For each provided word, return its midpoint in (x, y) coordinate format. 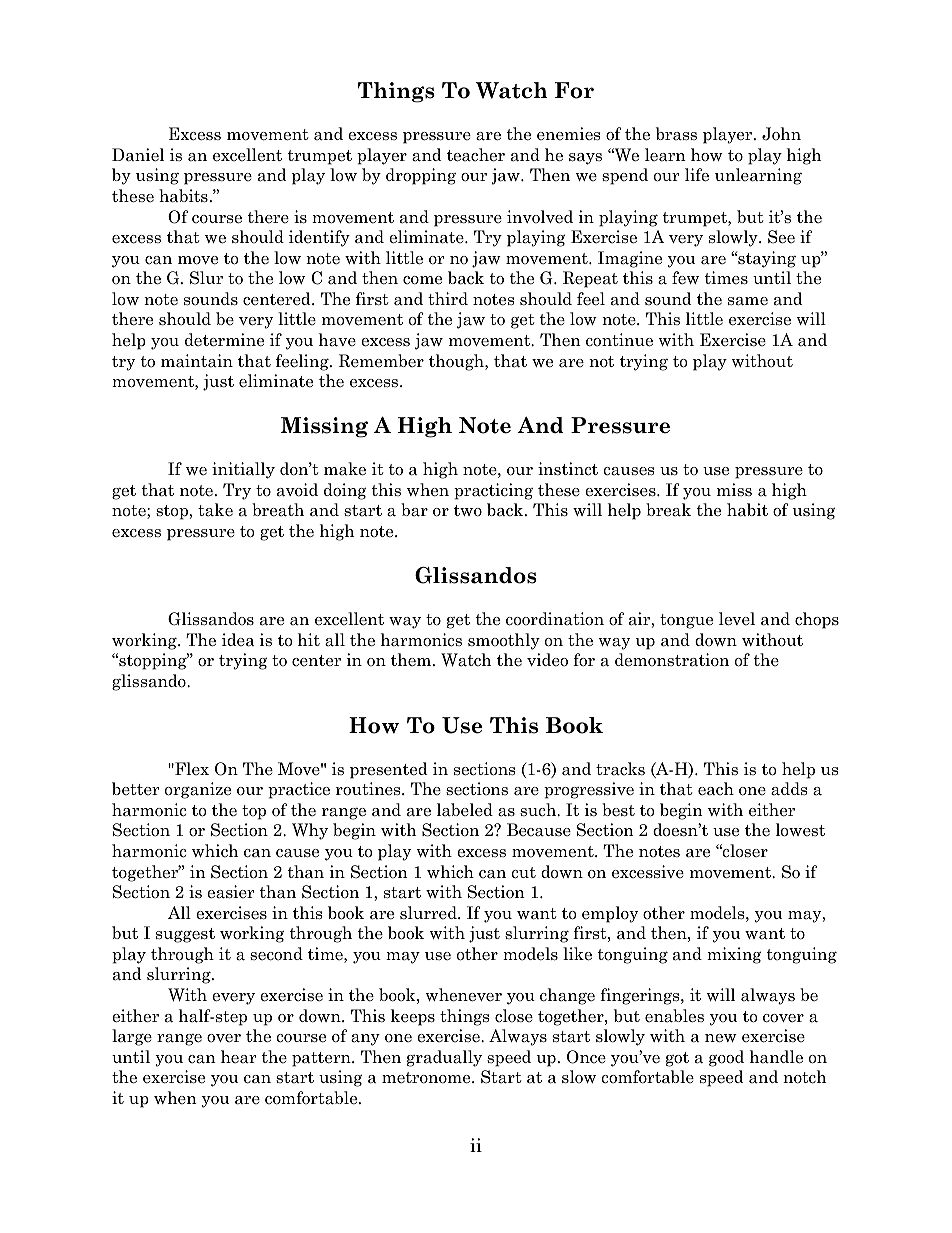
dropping (421, 176)
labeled (465, 810)
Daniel (138, 155)
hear (239, 1057)
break (668, 510)
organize (198, 790)
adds (789, 789)
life (697, 175)
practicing (493, 491)
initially (243, 470)
